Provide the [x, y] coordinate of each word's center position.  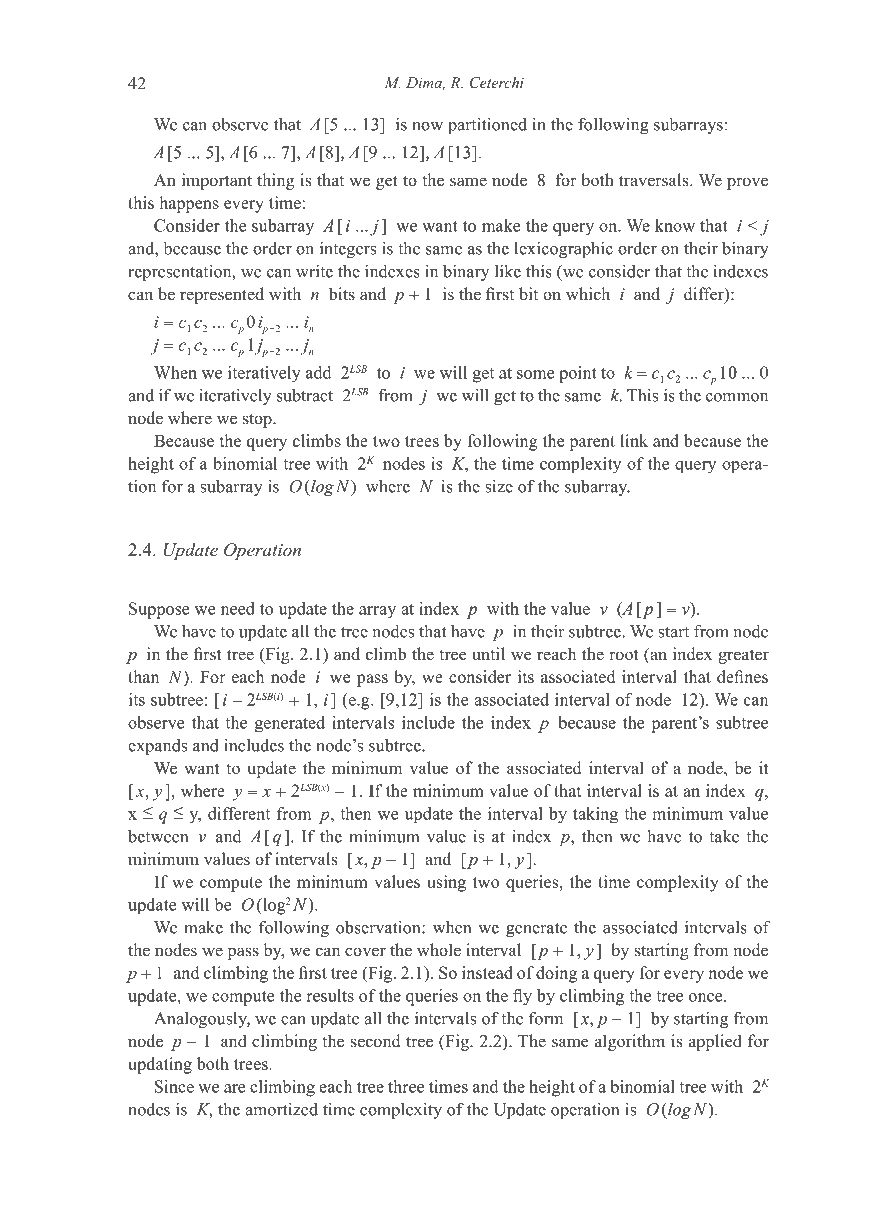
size [499, 486]
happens [189, 204]
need [238, 608]
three [406, 1086]
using [446, 883]
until [488, 654]
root [624, 655]
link [634, 440]
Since [174, 1086]
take [724, 836]
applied [715, 1042]
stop [258, 420]
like [508, 271]
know [675, 225]
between [158, 836]
